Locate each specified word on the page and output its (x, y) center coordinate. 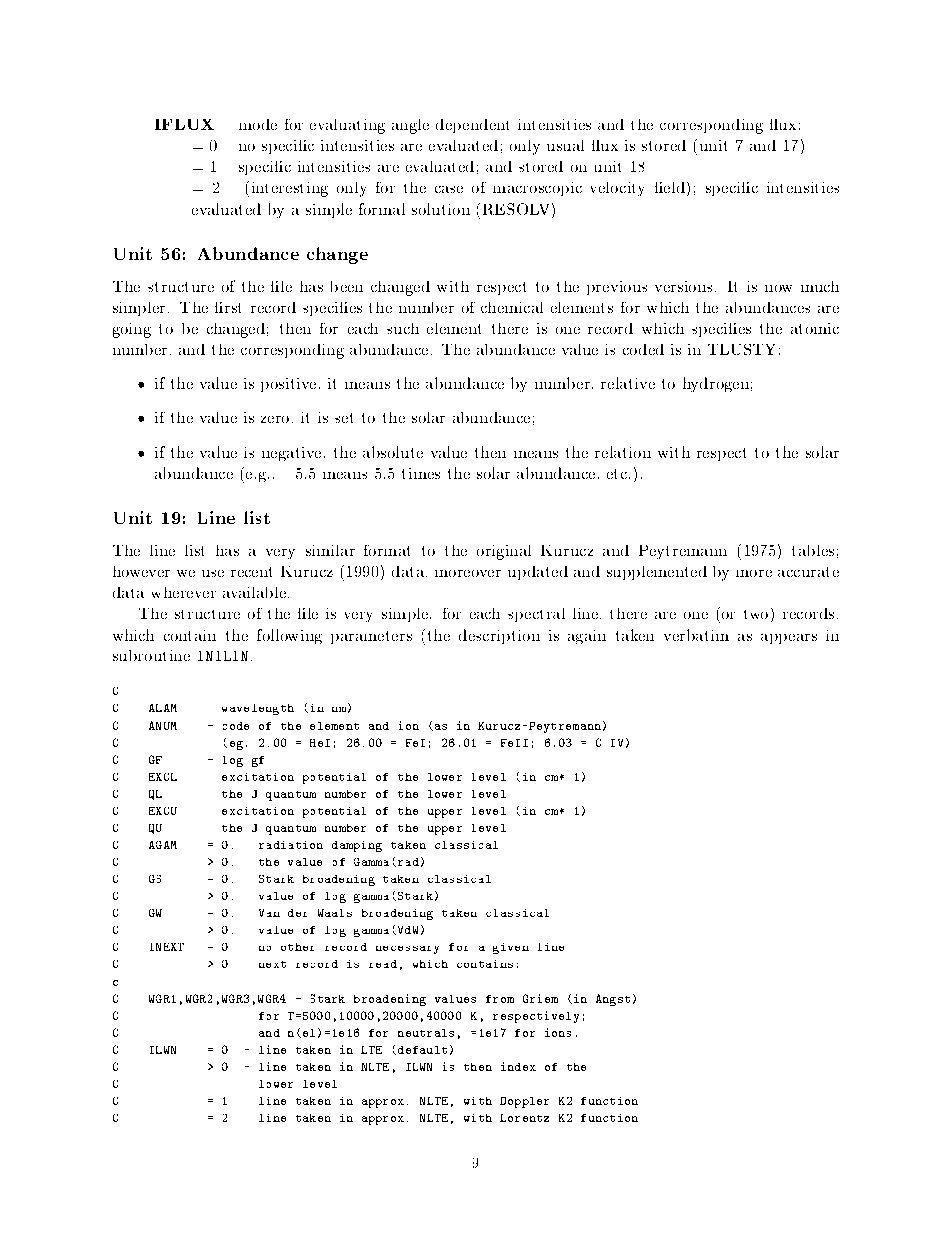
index (518, 1066)
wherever (184, 592)
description (499, 636)
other (297, 947)
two (756, 614)
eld (675, 189)
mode (258, 124)
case (449, 189)
